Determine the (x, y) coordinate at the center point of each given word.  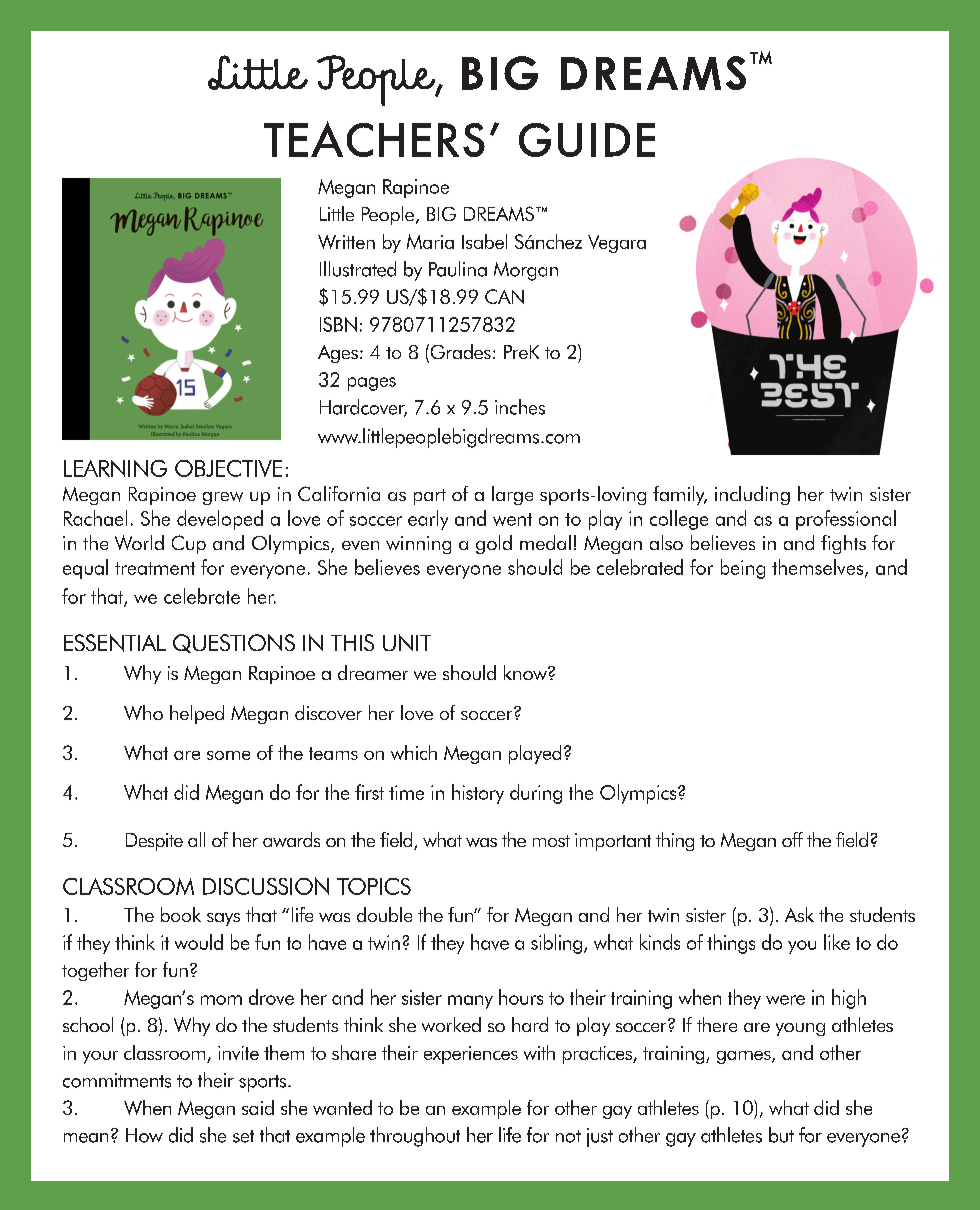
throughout (415, 1137)
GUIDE (587, 140)
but (781, 1135)
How (144, 1135)
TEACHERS (374, 139)
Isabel (484, 241)
